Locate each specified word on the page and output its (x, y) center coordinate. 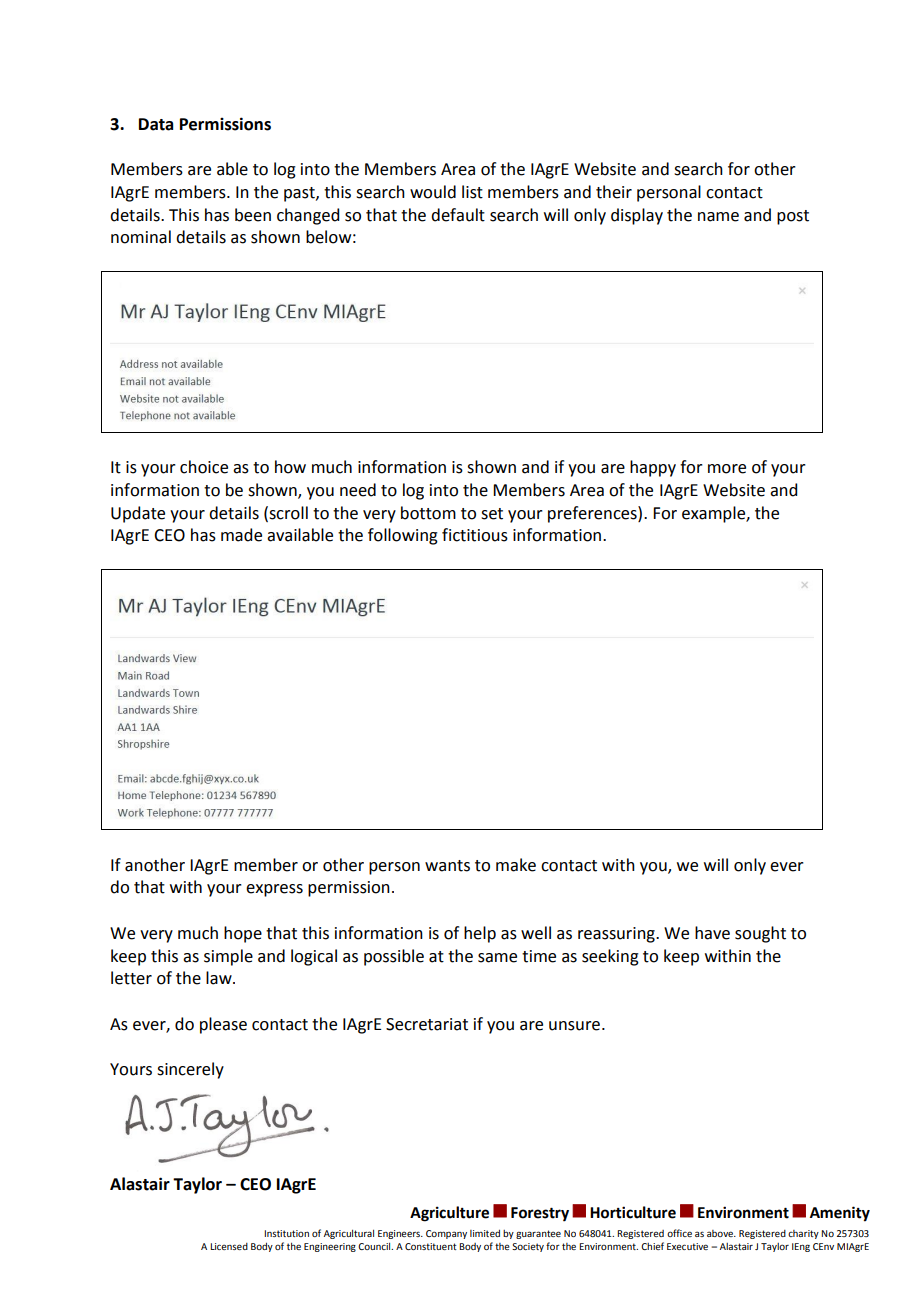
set (492, 514)
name (718, 217)
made (241, 535)
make (516, 865)
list (472, 192)
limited (485, 1233)
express (274, 890)
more (727, 469)
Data (156, 124)
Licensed (229, 1246)
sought (760, 934)
